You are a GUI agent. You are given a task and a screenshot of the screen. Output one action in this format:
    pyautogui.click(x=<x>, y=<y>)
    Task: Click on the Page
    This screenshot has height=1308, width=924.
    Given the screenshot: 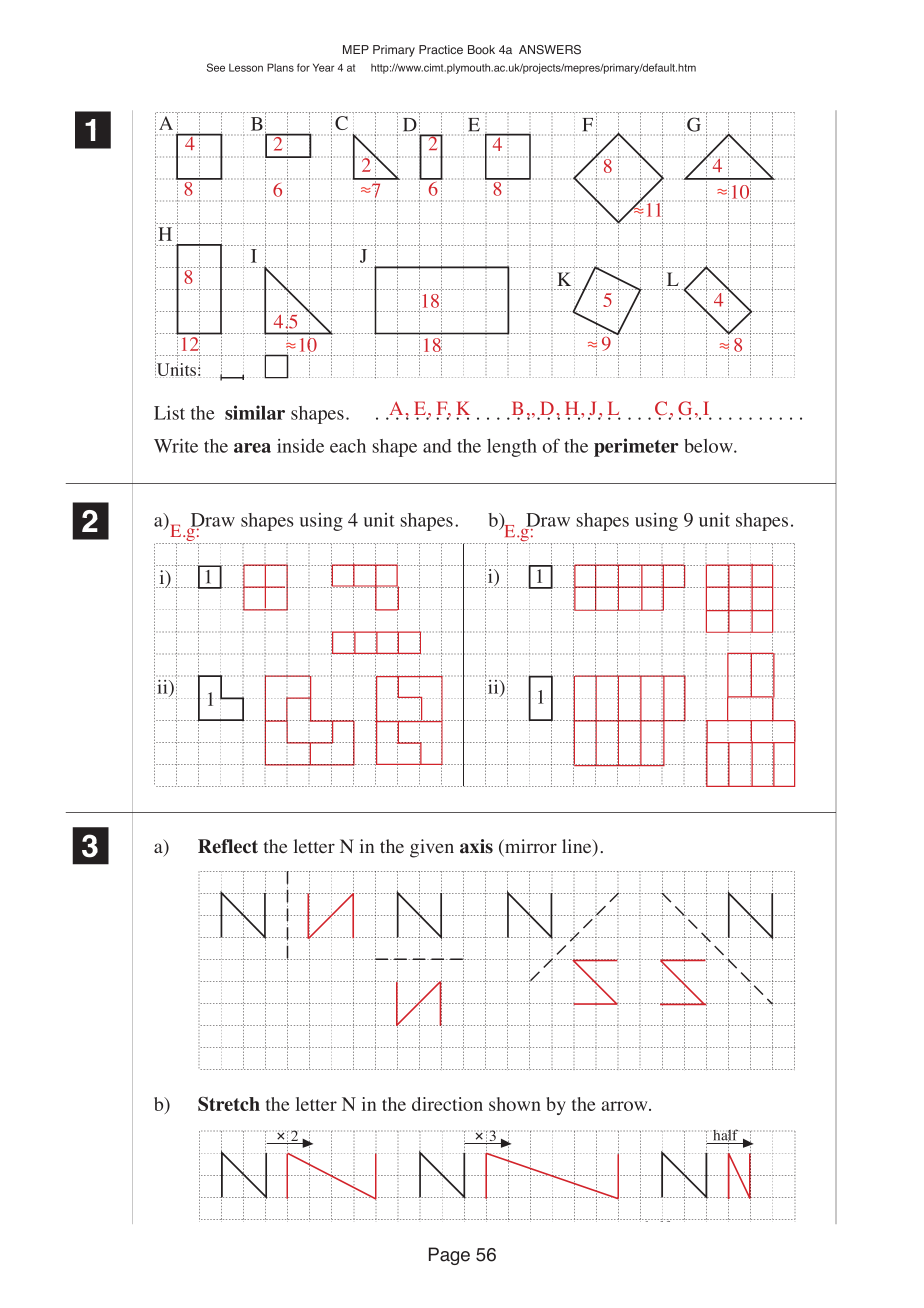 What is the action you would take?
    pyautogui.click(x=449, y=1256)
